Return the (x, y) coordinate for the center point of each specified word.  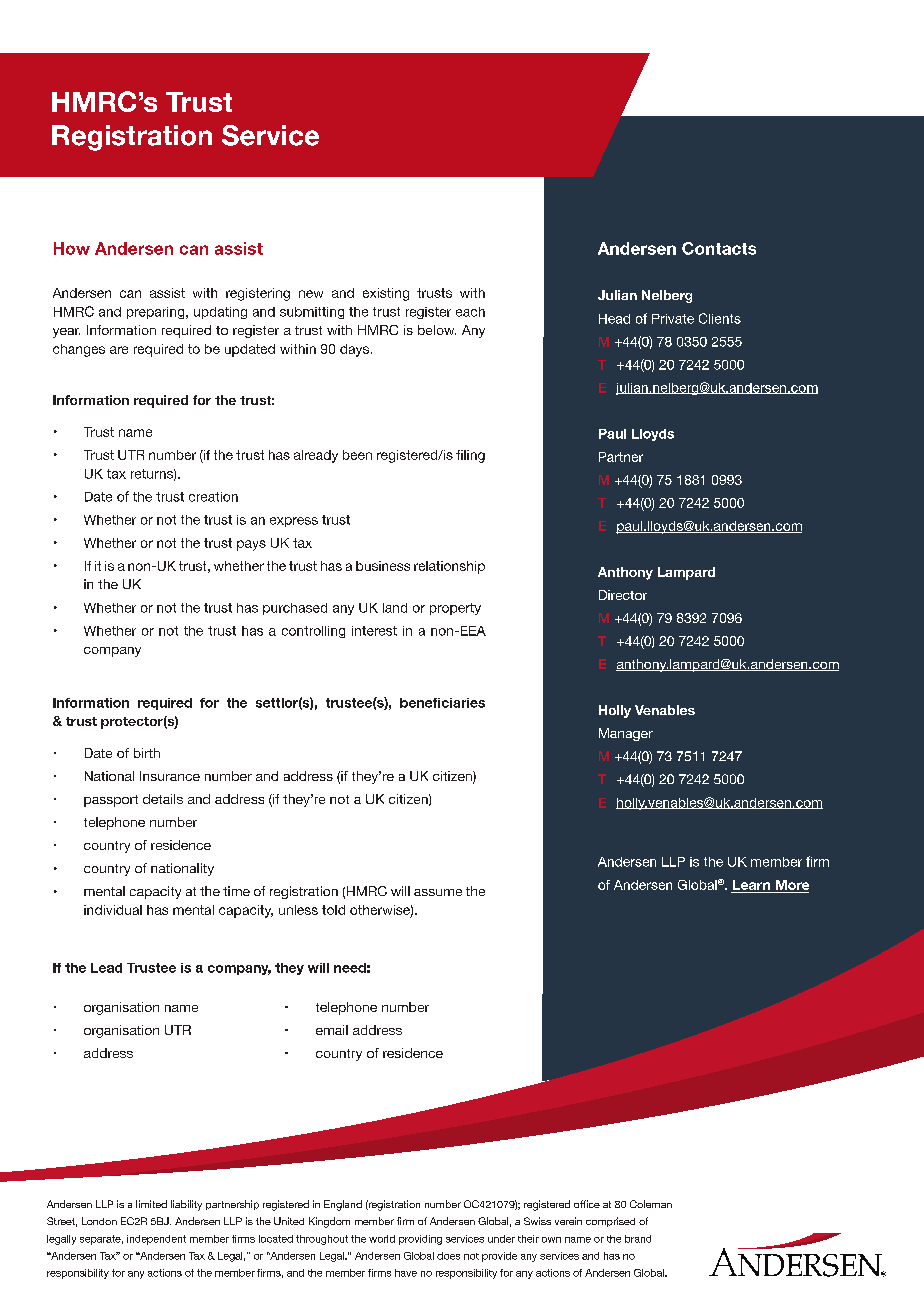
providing (420, 1240)
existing (386, 294)
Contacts (719, 248)
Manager (626, 734)
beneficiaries (442, 703)
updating (220, 313)
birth (147, 753)
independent (156, 1240)
